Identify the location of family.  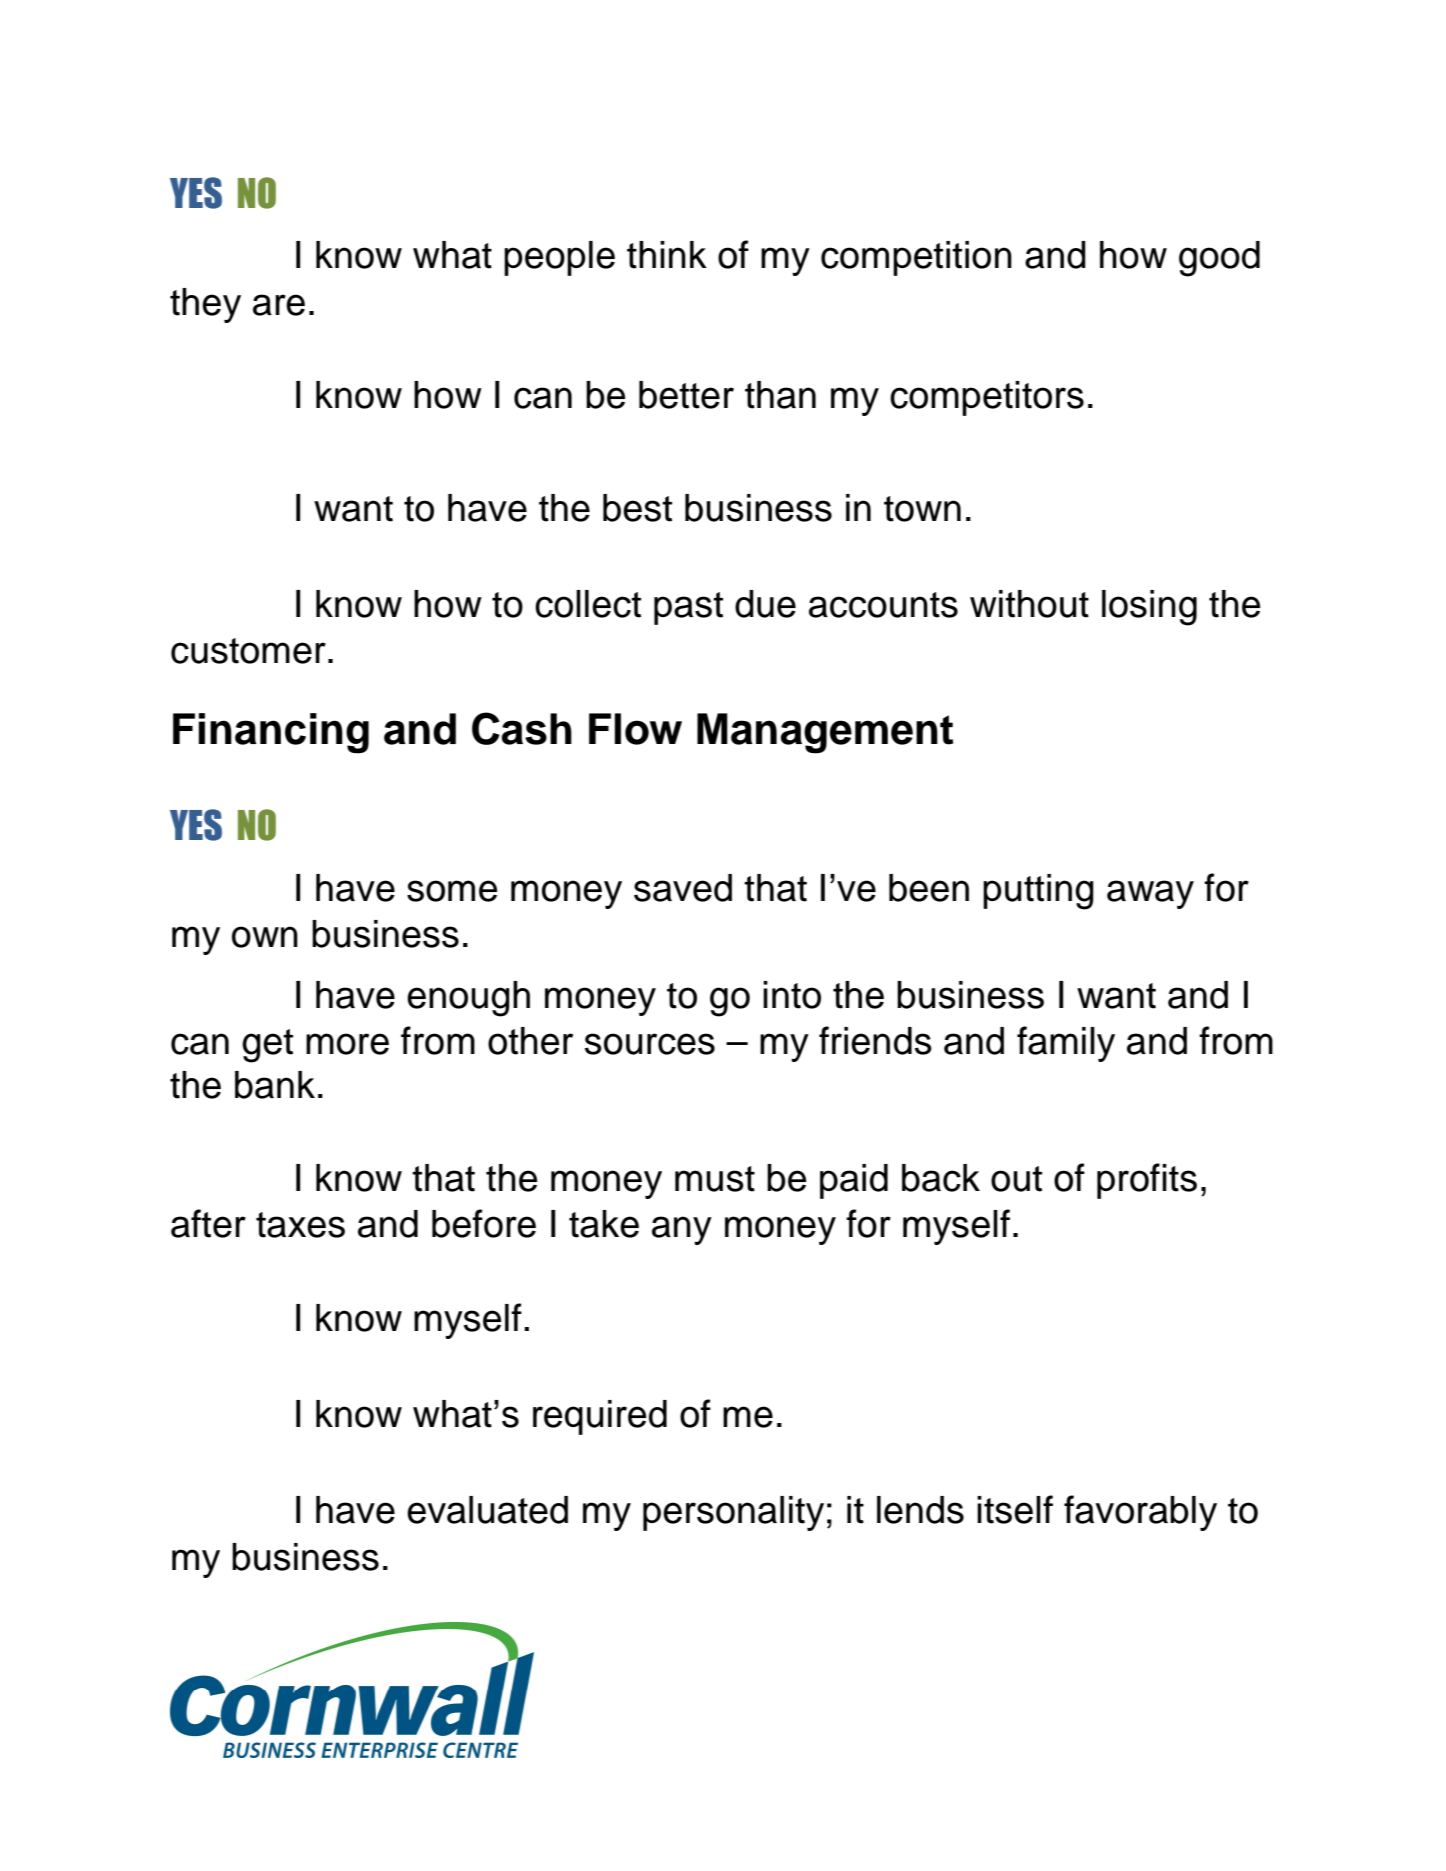
(1066, 1044).
